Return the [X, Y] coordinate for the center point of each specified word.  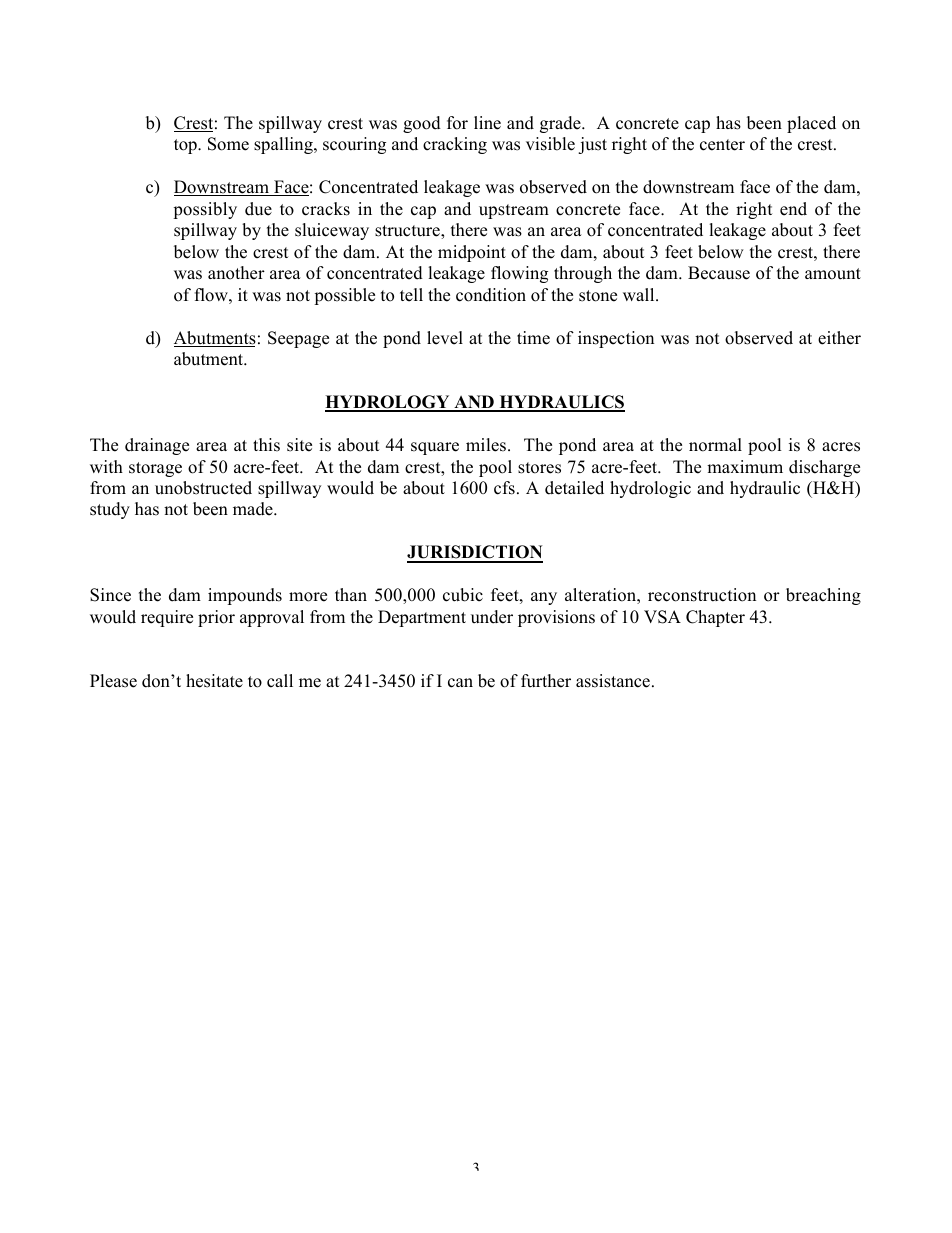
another [236, 273]
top [186, 146]
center [722, 145]
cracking [455, 145]
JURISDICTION [475, 553]
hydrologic [650, 489]
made [254, 509]
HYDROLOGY [388, 403]
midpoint [472, 253]
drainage [157, 446]
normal [715, 445]
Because [719, 273]
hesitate [214, 681]
